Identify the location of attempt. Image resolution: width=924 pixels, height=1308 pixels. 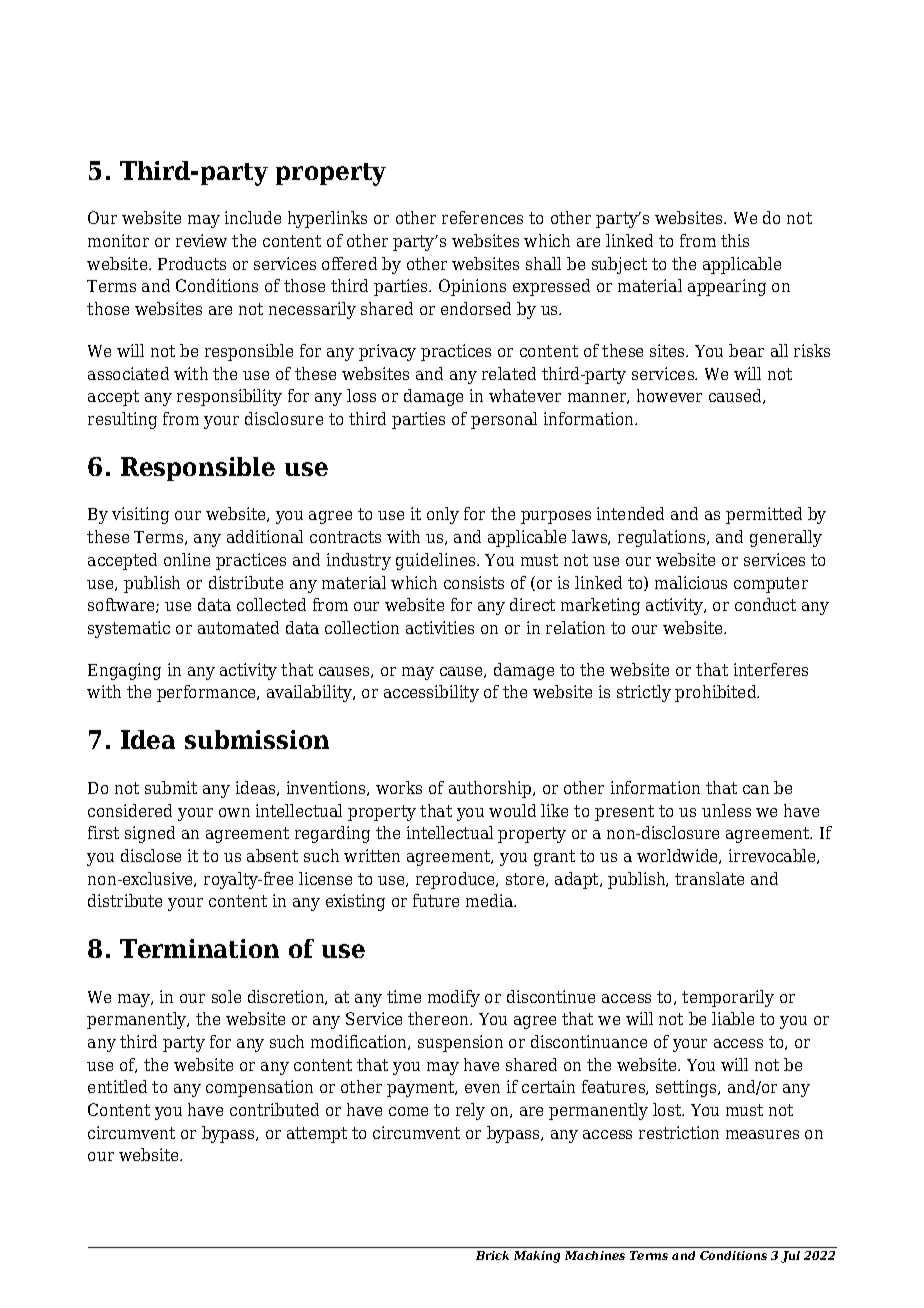
(317, 1135).
